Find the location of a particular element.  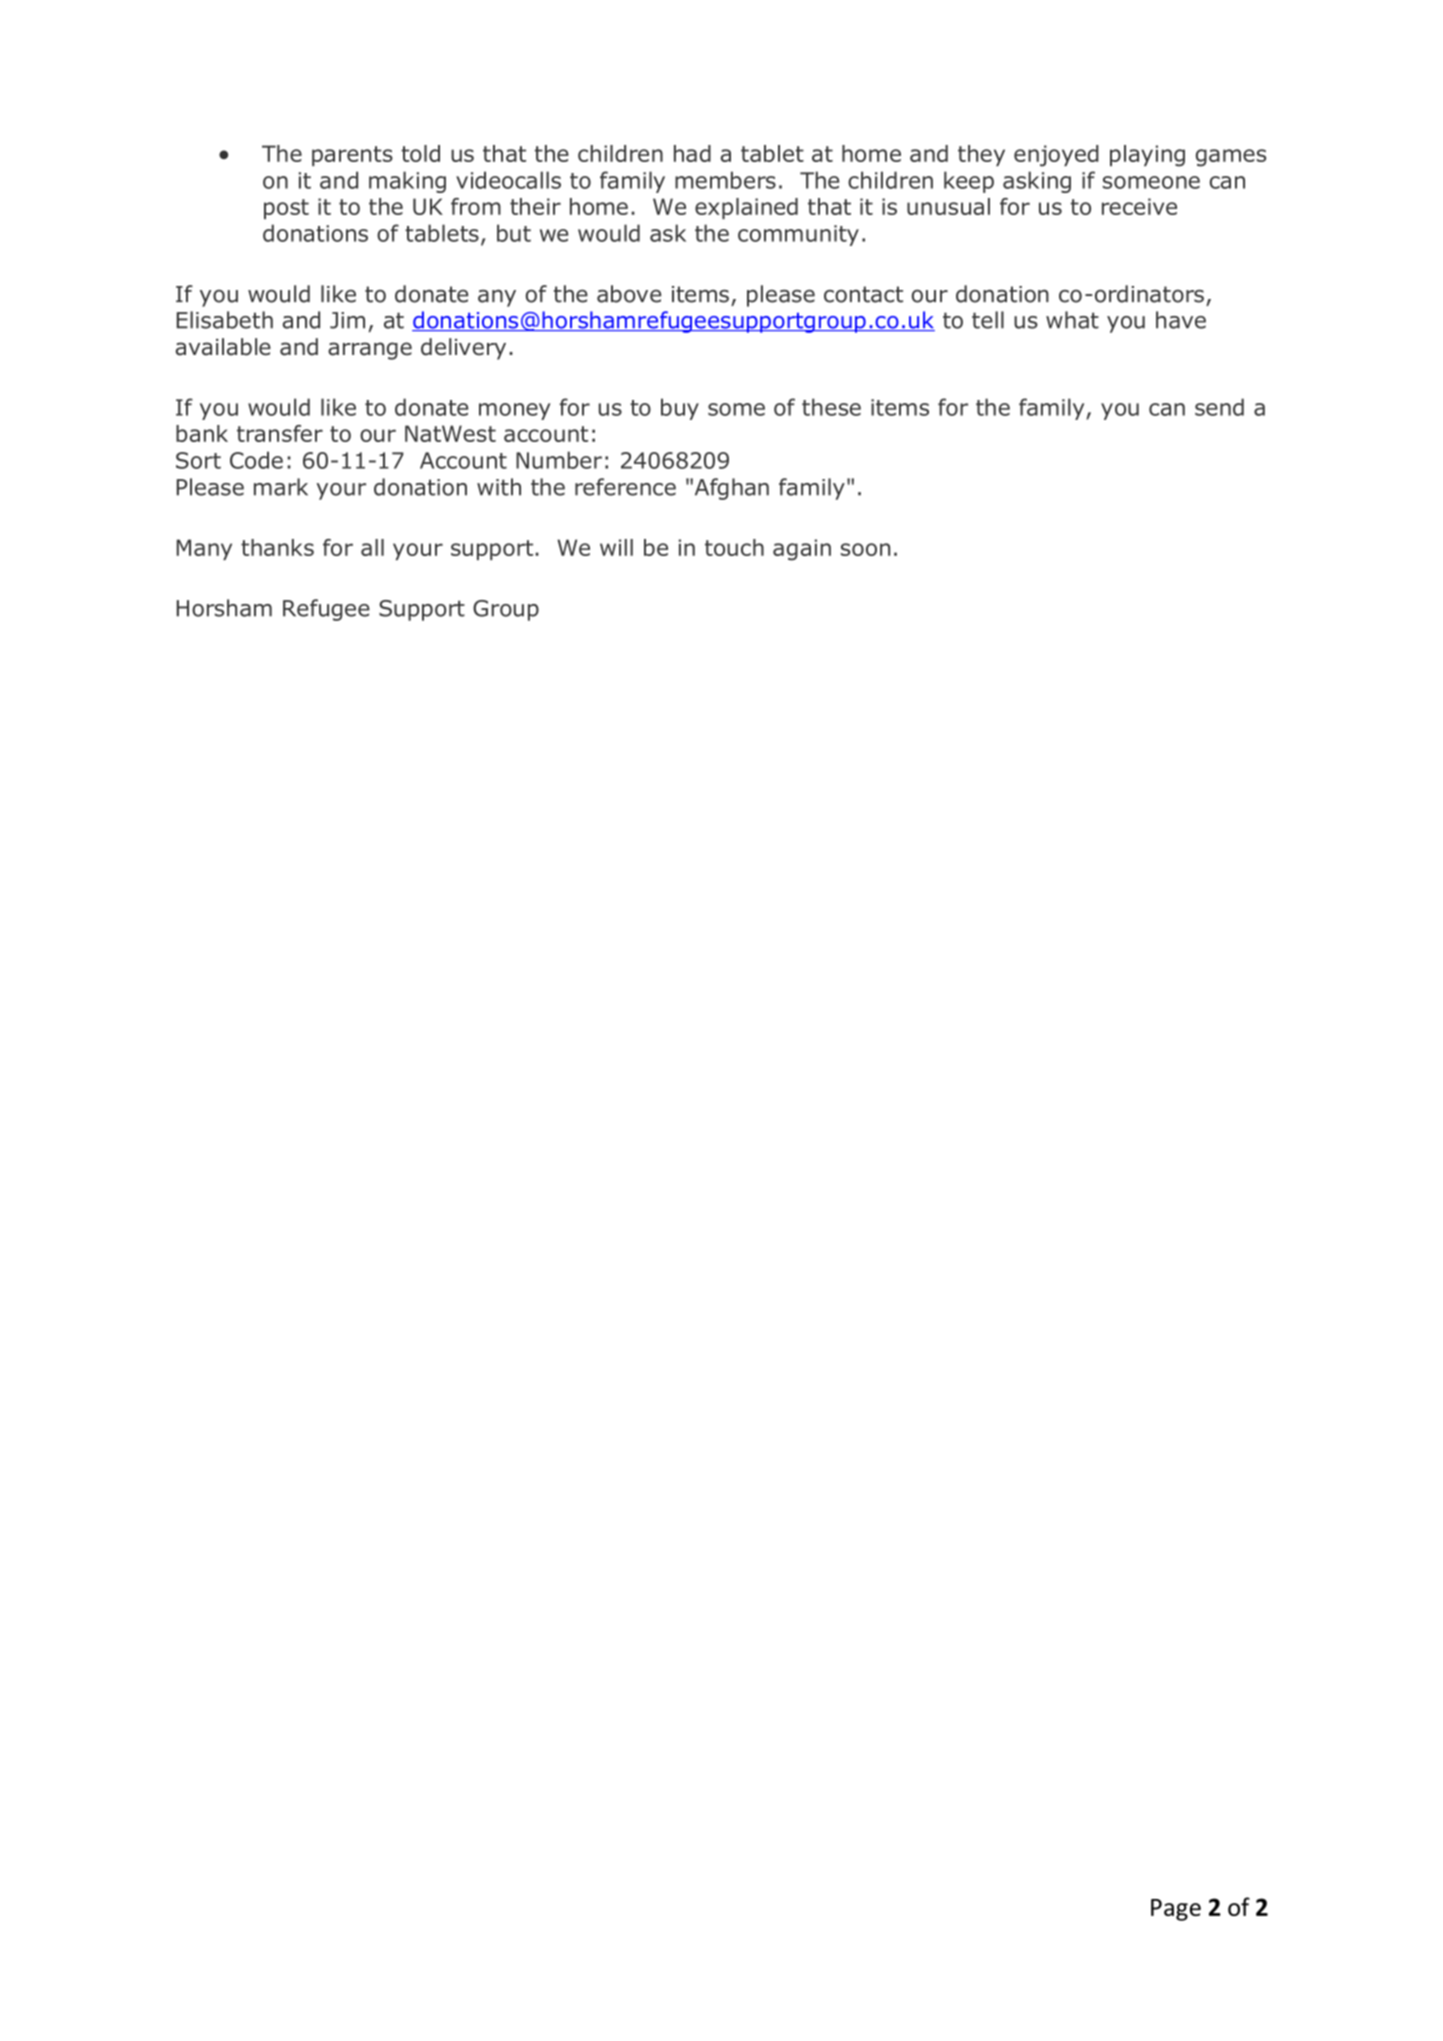

Page is located at coordinates (1176, 1910).
